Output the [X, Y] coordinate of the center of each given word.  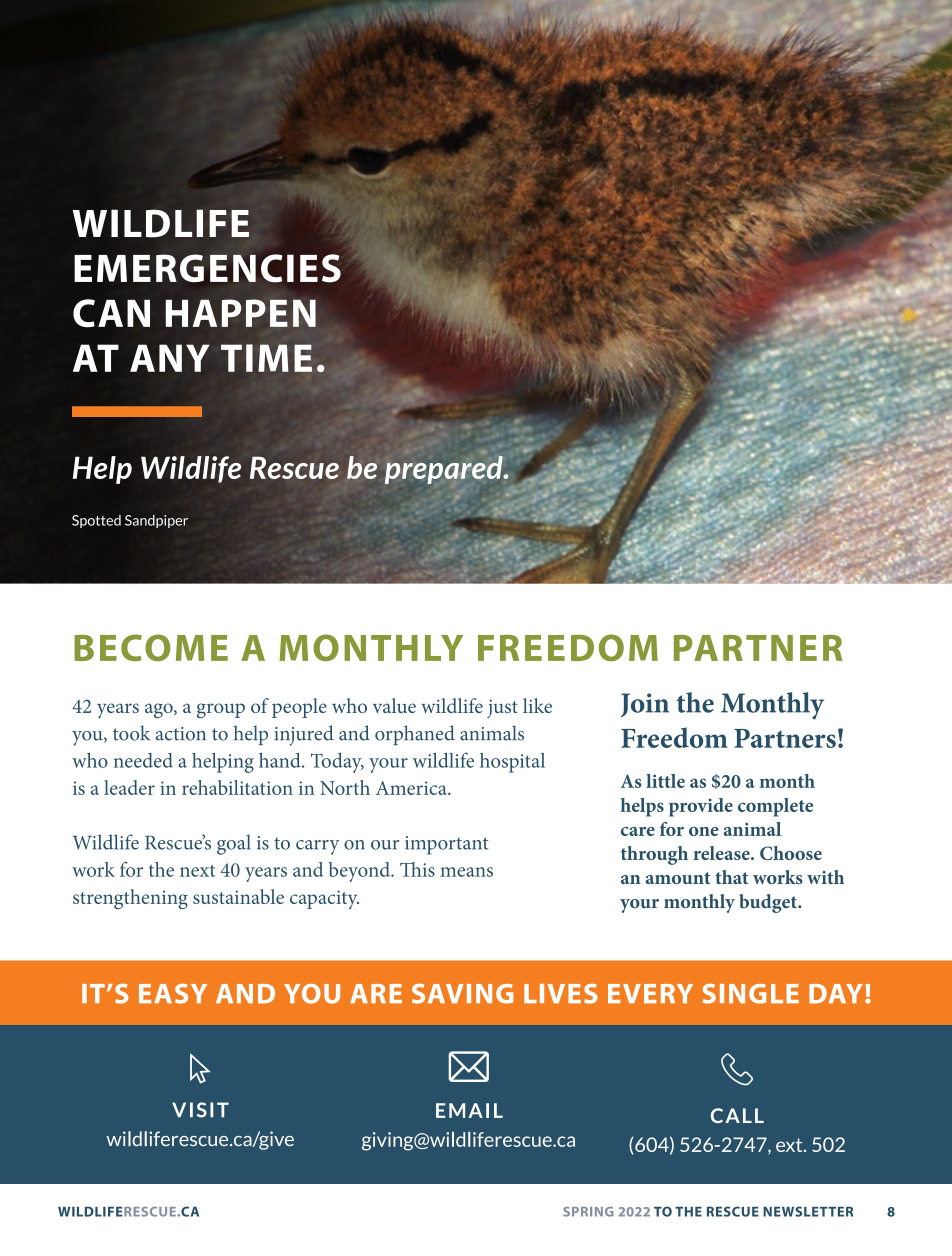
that [731, 877]
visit [200, 1110]
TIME [266, 358]
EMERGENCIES [207, 268]
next [197, 871]
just [502, 708]
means [466, 872]
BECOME [151, 647]
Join [645, 705]
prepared [445, 470]
